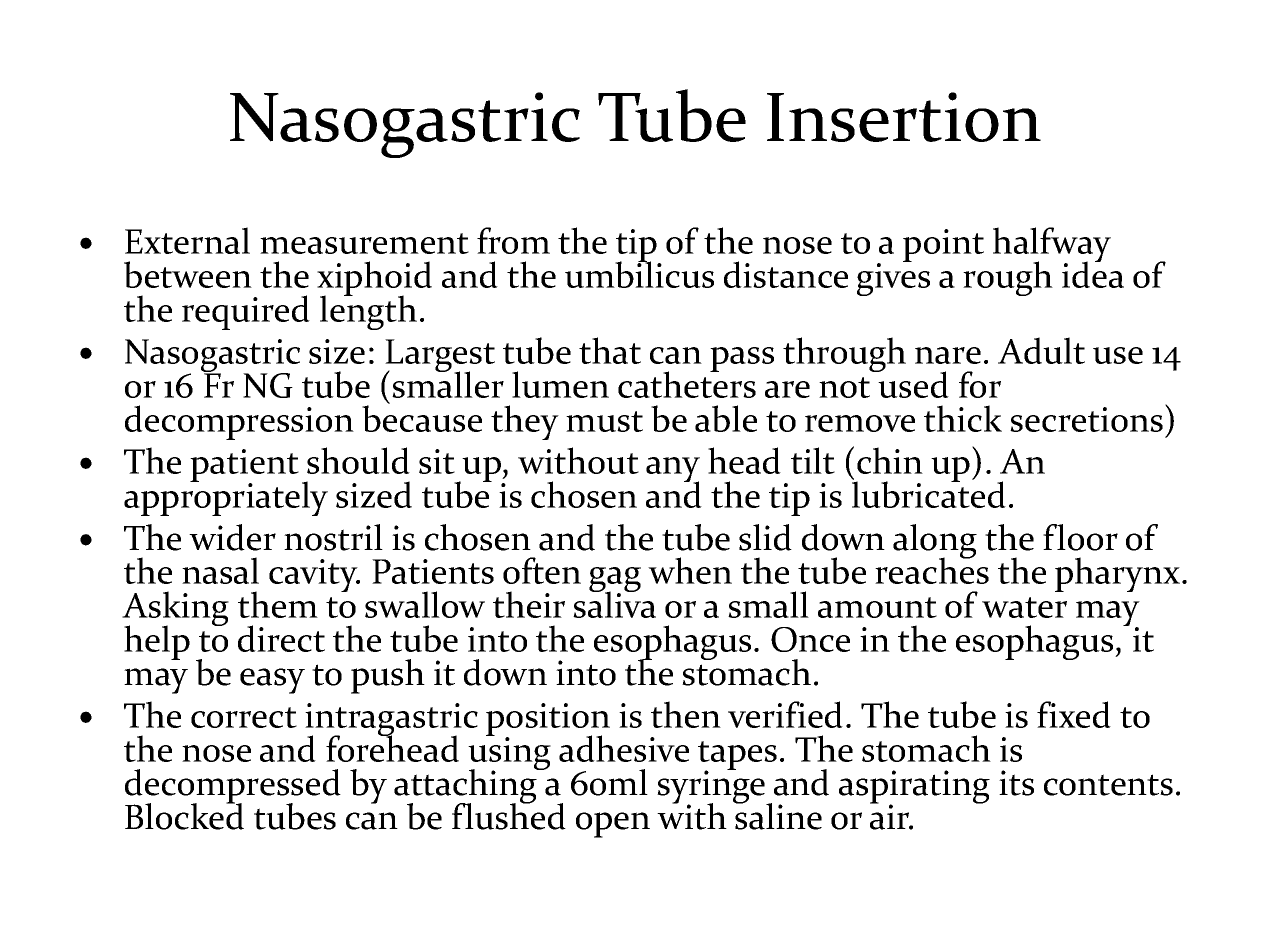 The width and height of the image is (1270, 952). Describe the element at coordinates (1093, 273) in the image. I see `idea` at that location.
